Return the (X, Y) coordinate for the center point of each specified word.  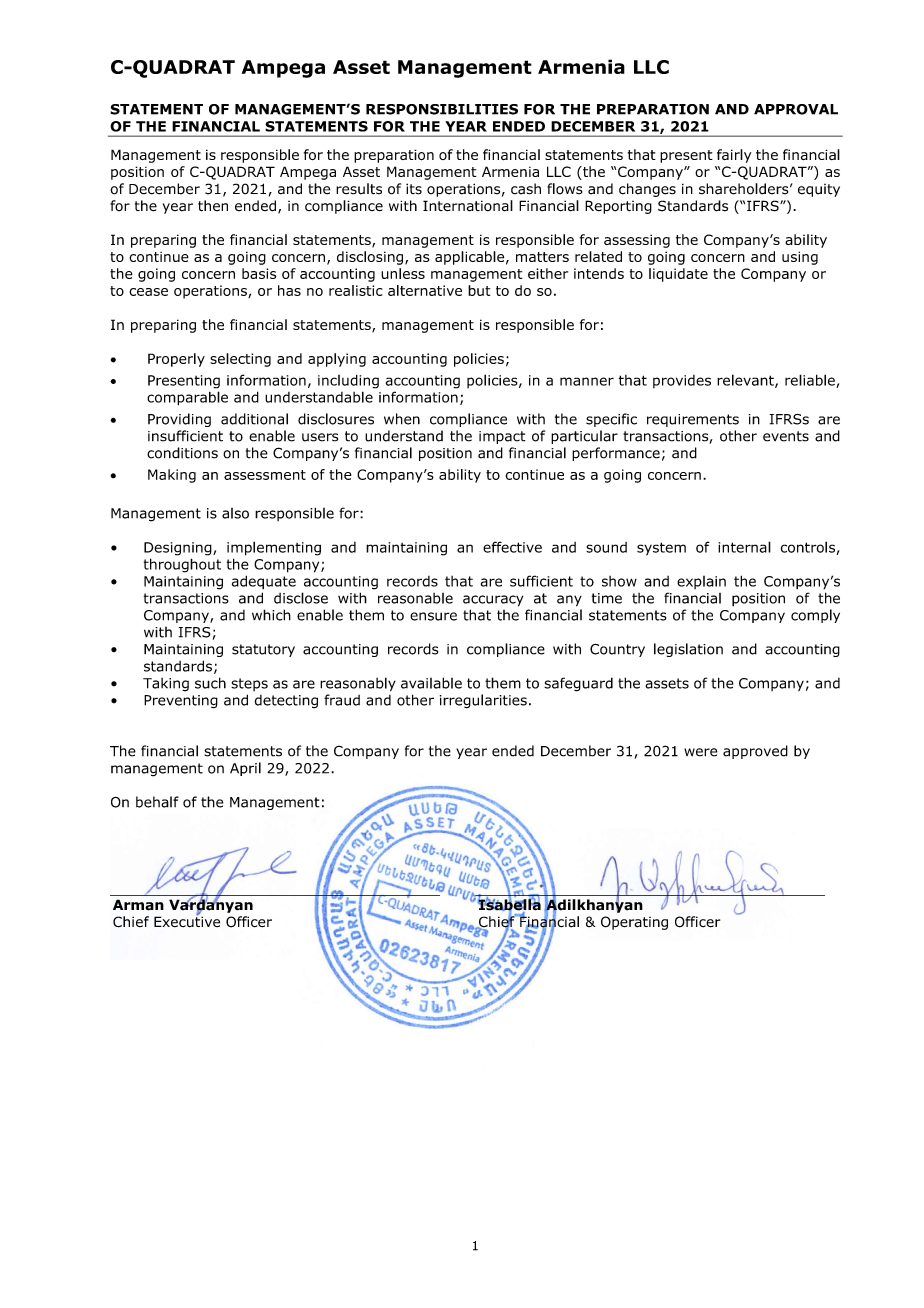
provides (682, 381)
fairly (734, 156)
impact (502, 437)
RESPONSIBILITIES (442, 109)
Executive (187, 921)
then (213, 206)
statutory (263, 650)
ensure (433, 616)
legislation (688, 650)
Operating (634, 923)
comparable (187, 398)
